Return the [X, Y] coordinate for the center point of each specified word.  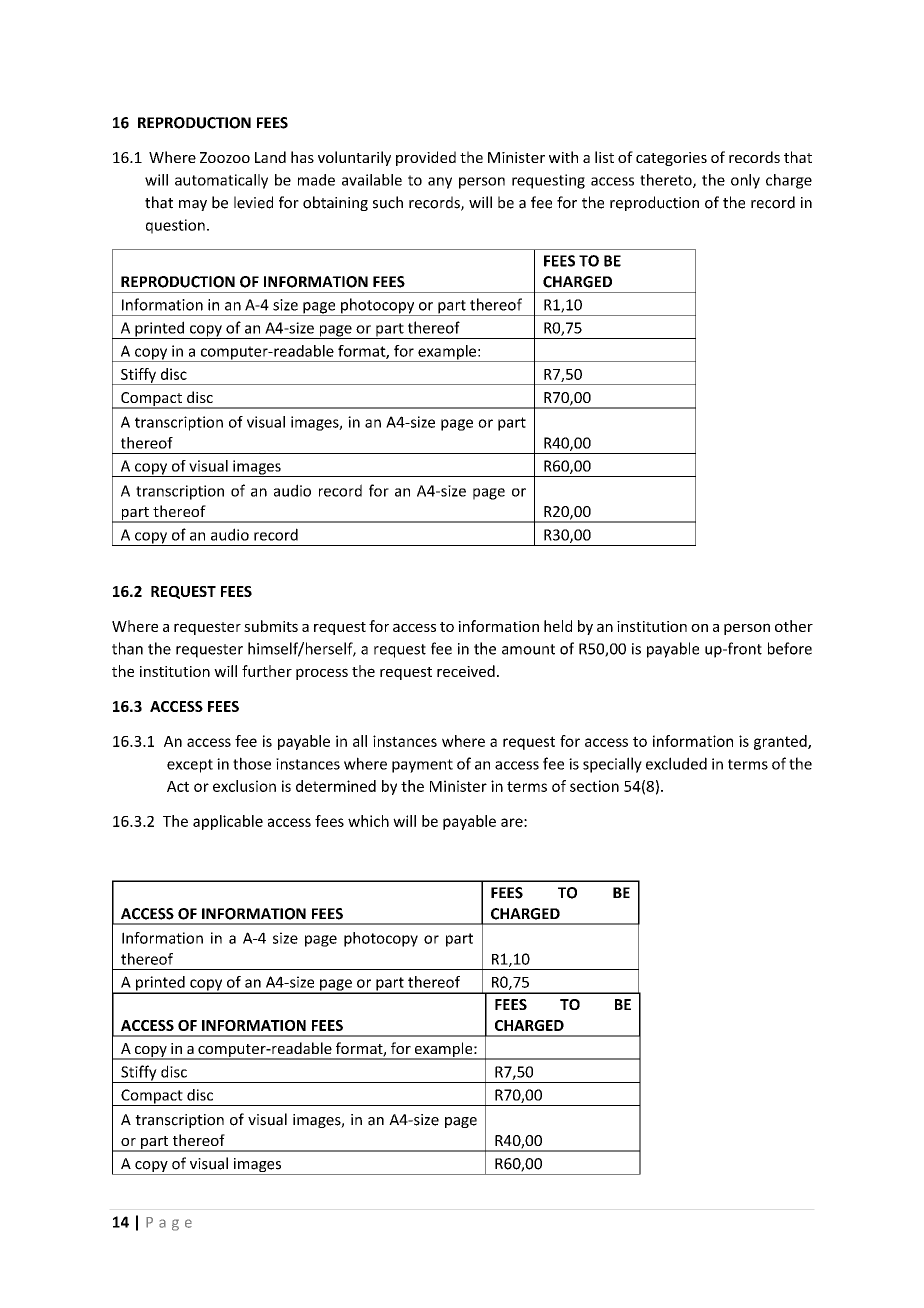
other [794, 626]
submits [271, 626]
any [440, 183]
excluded [676, 763]
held [558, 626]
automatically [221, 181]
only [745, 181]
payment [422, 766]
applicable [228, 822]
